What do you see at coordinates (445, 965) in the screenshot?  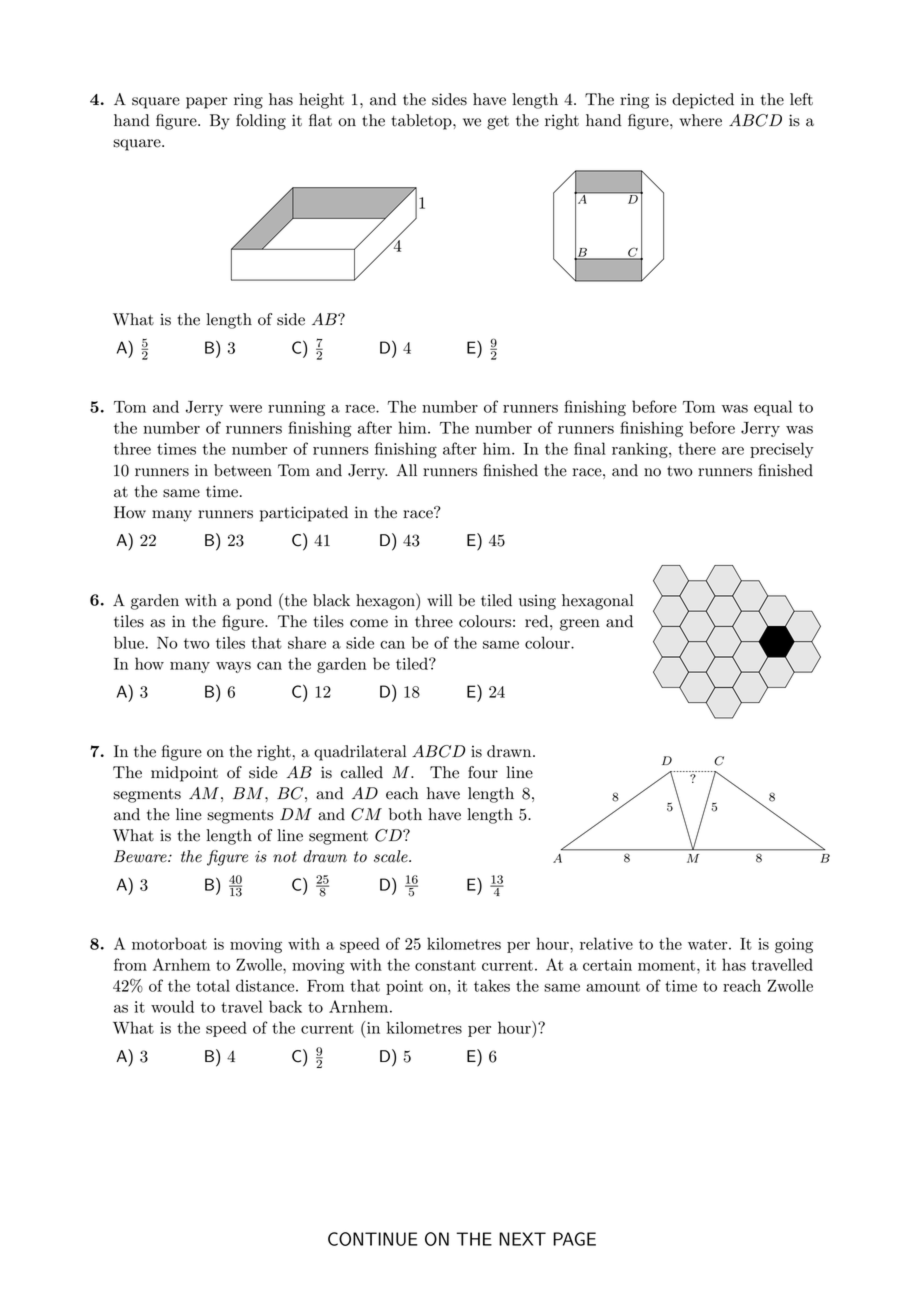 I see `constant` at bounding box center [445, 965].
